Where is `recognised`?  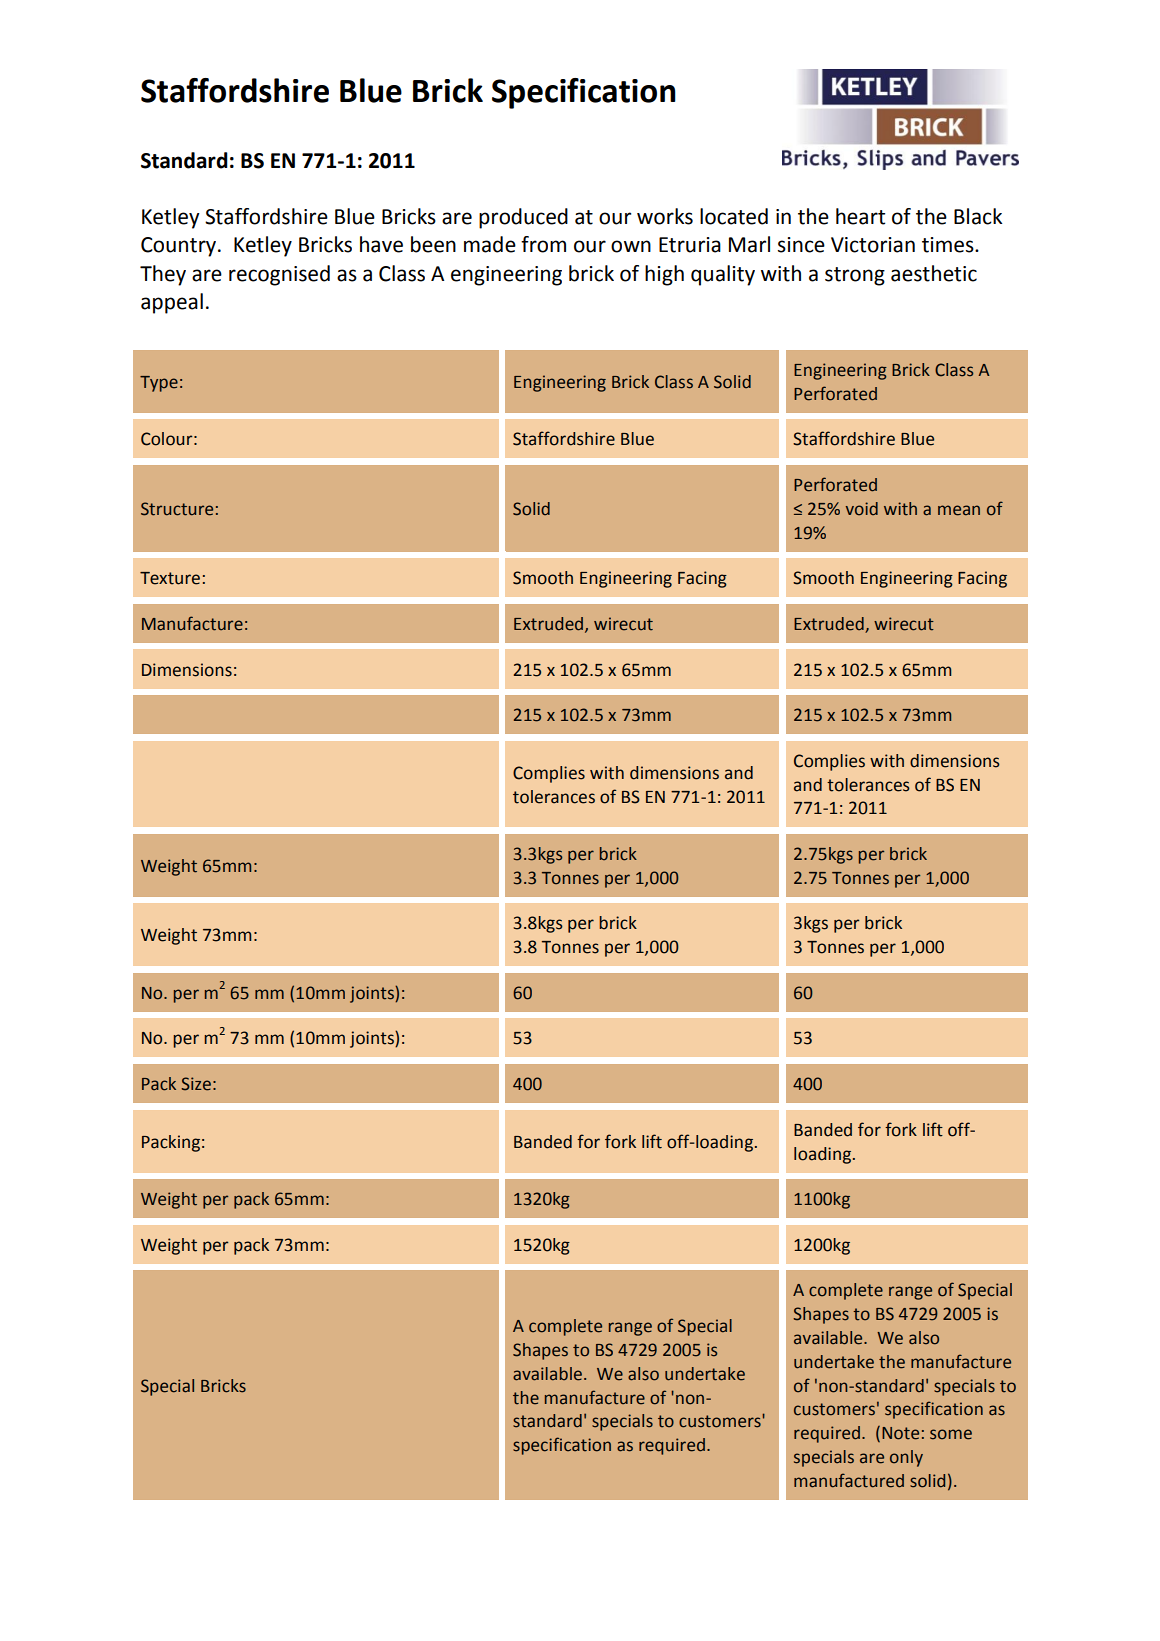 recognised is located at coordinates (279, 275).
